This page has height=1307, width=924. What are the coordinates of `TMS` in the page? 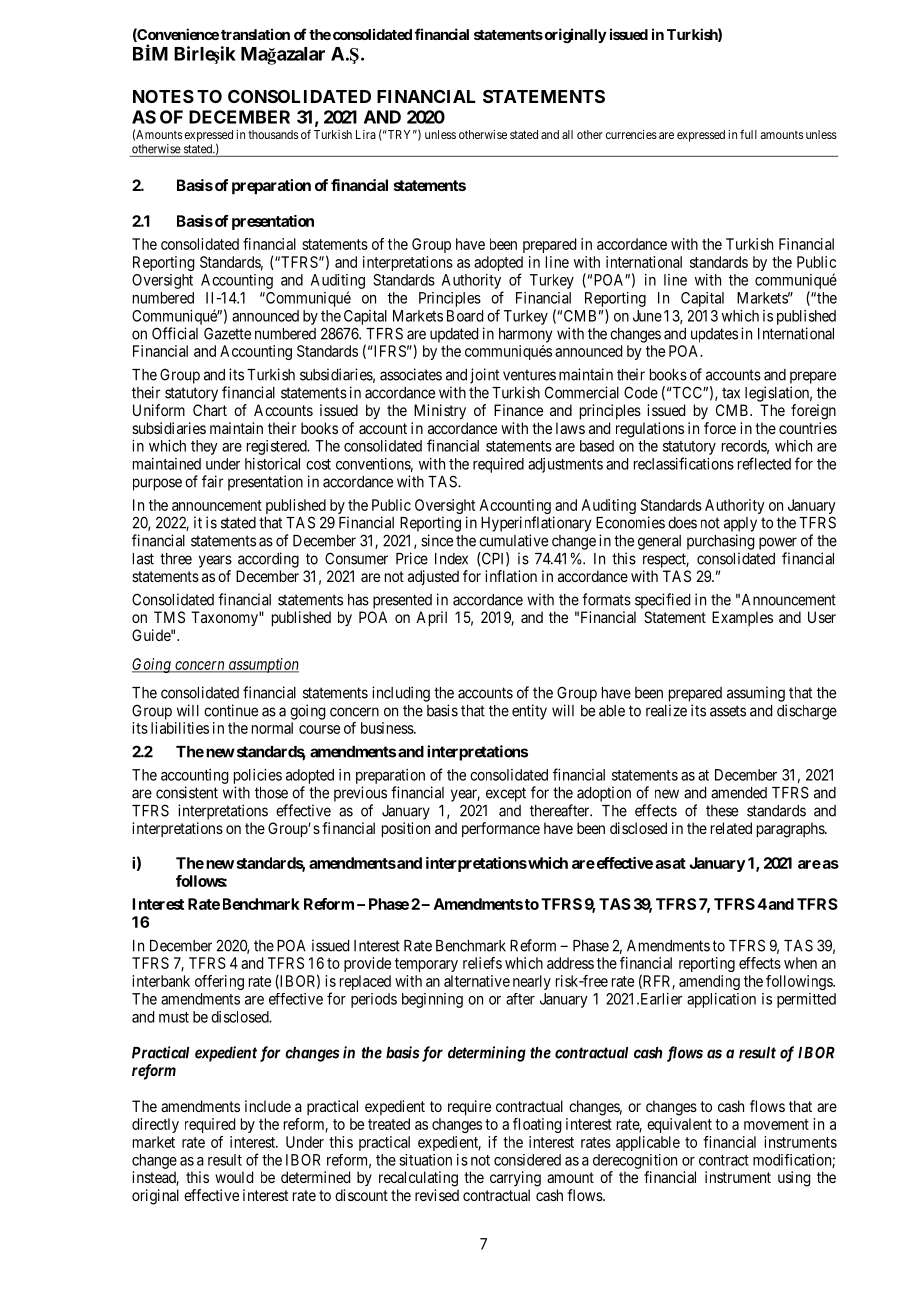 It's located at (169, 617).
